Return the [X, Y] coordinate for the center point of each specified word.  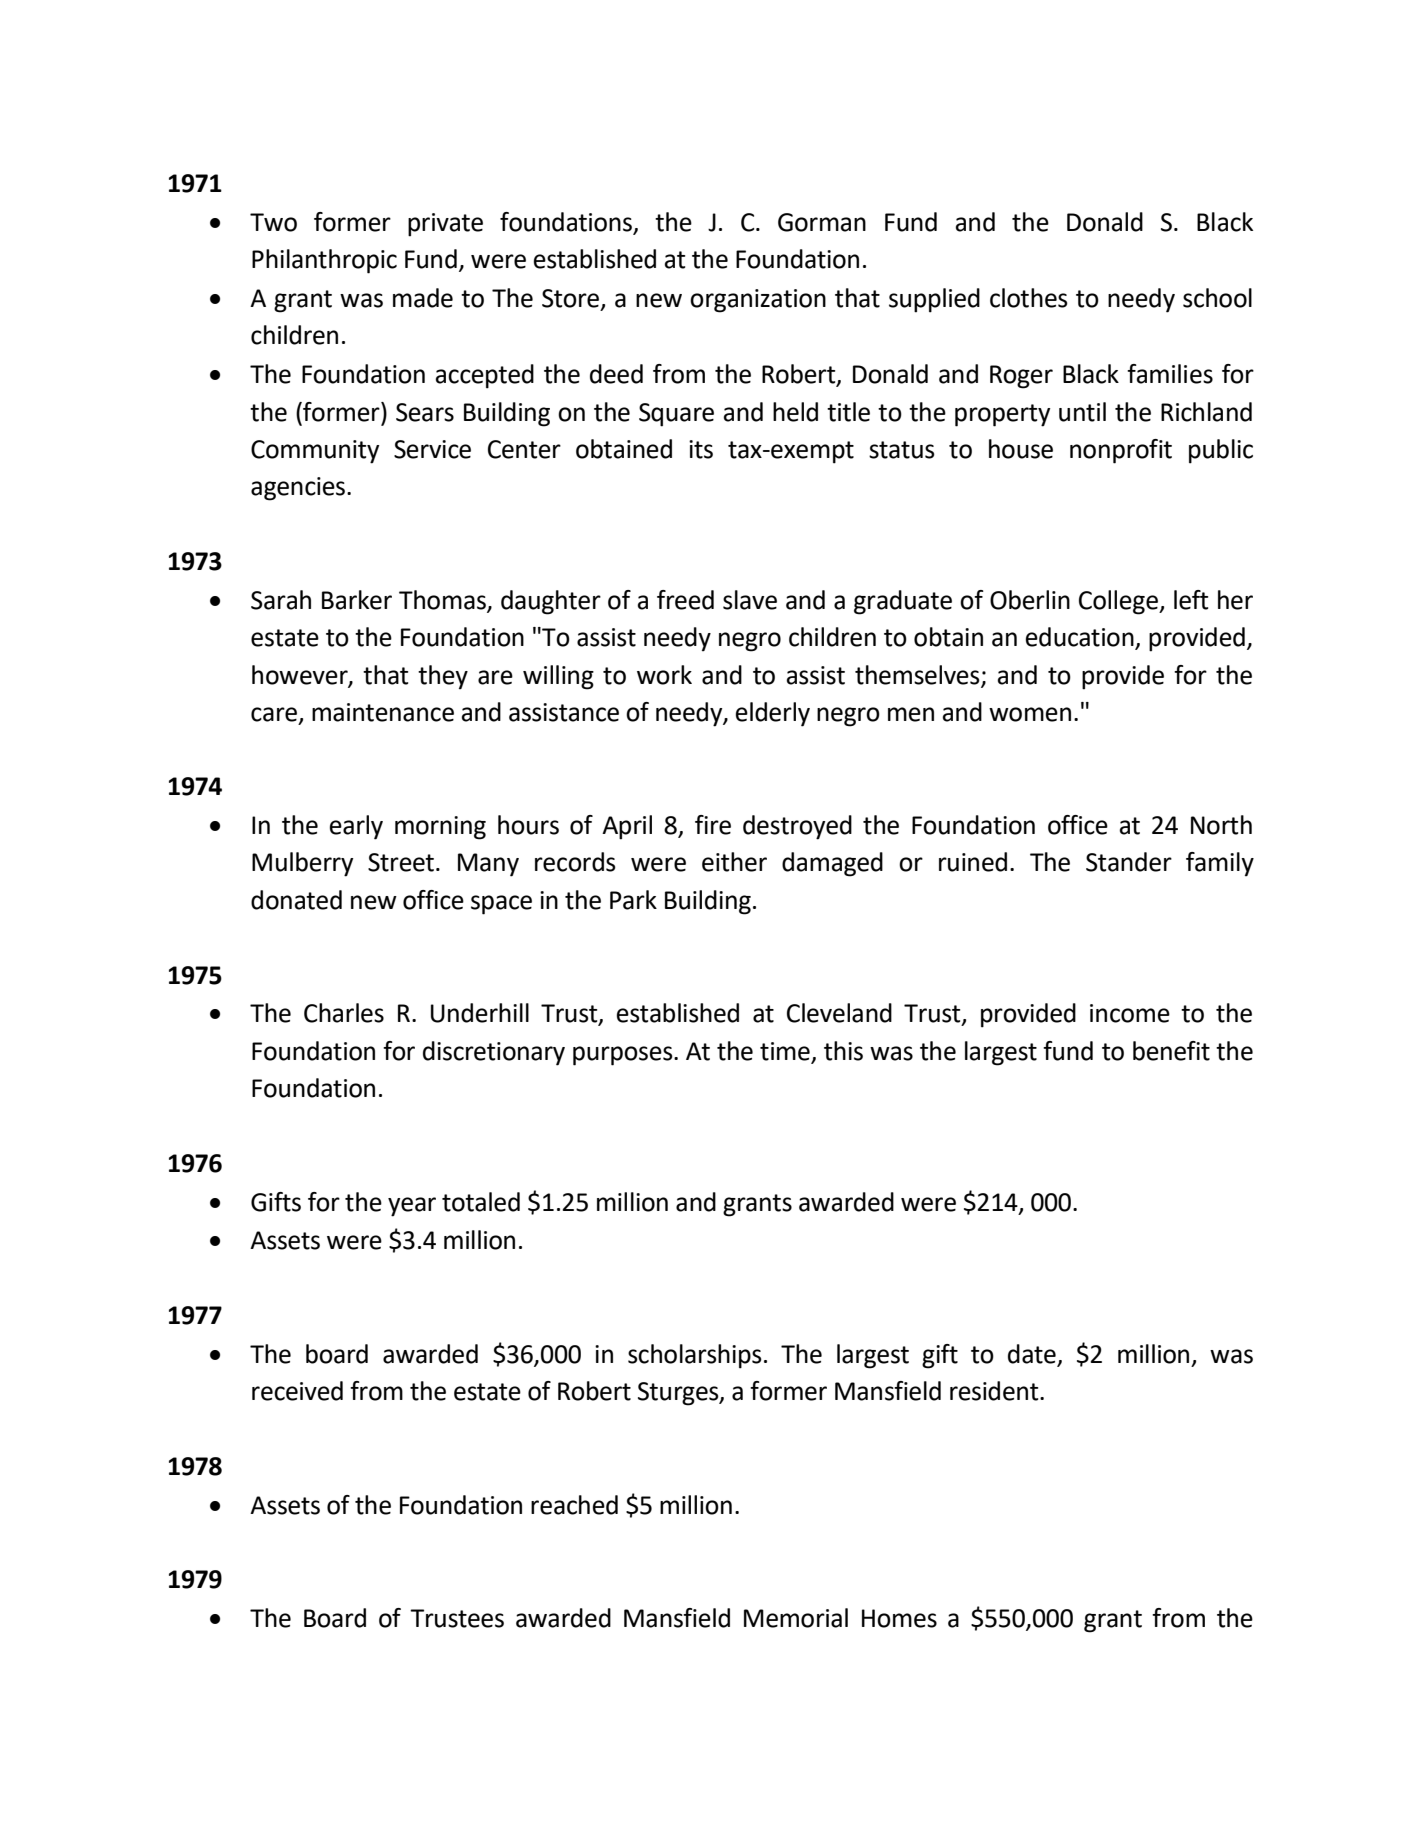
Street [401, 862]
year [412, 1207]
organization [758, 301]
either [734, 862]
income [1130, 1013]
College [1119, 602]
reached [574, 1505]
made [423, 298]
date [1032, 1354]
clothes [1029, 298]
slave [750, 600]
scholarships [695, 1356]
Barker [357, 600]
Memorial [796, 1618]
